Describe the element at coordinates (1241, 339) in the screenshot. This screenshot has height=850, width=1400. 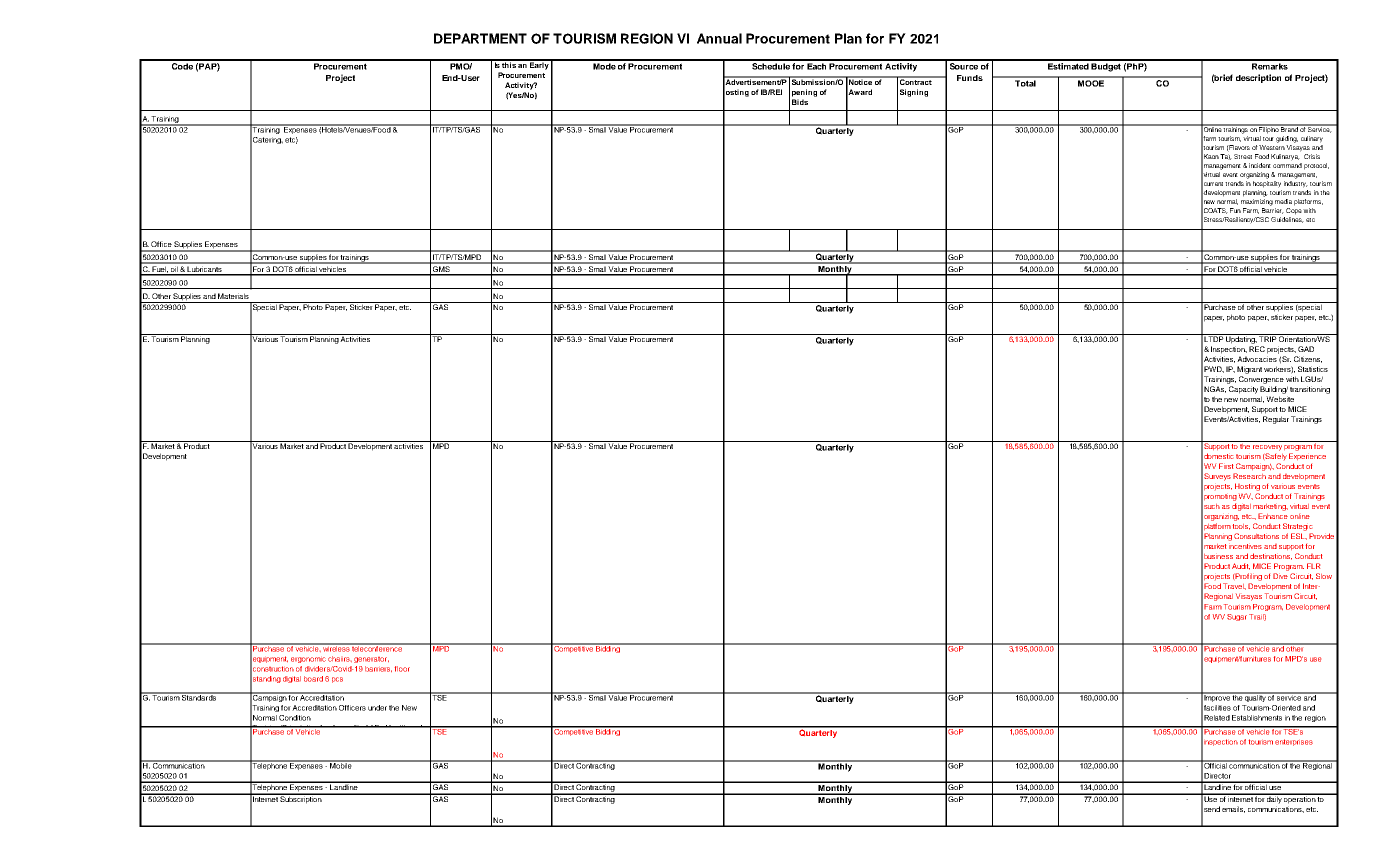
I see `Updating` at that location.
